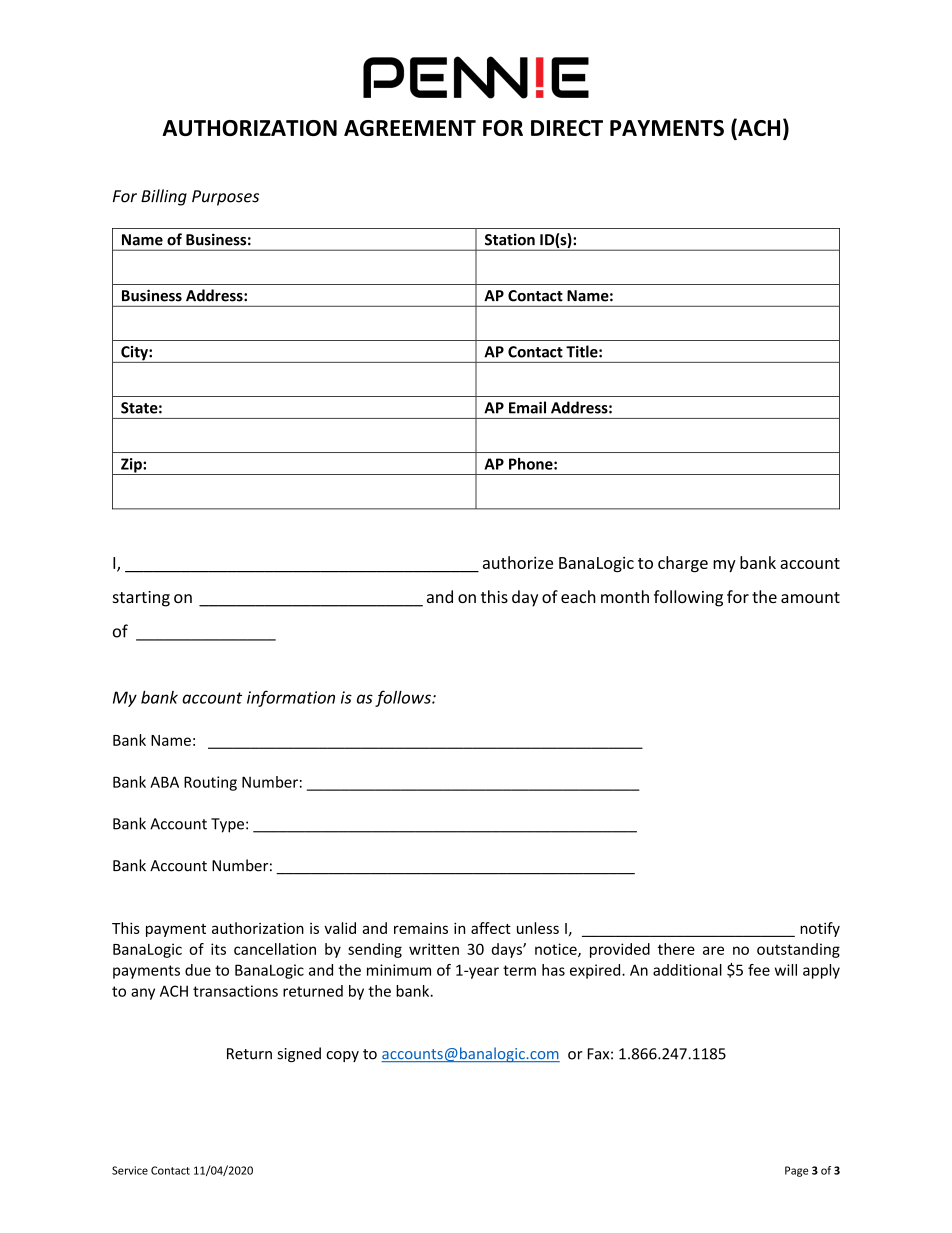 The height and width of the screenshot is (1233, 952). Describe the element at coordinates (683, 564) in the screenshot. I see `charge` at that location.
